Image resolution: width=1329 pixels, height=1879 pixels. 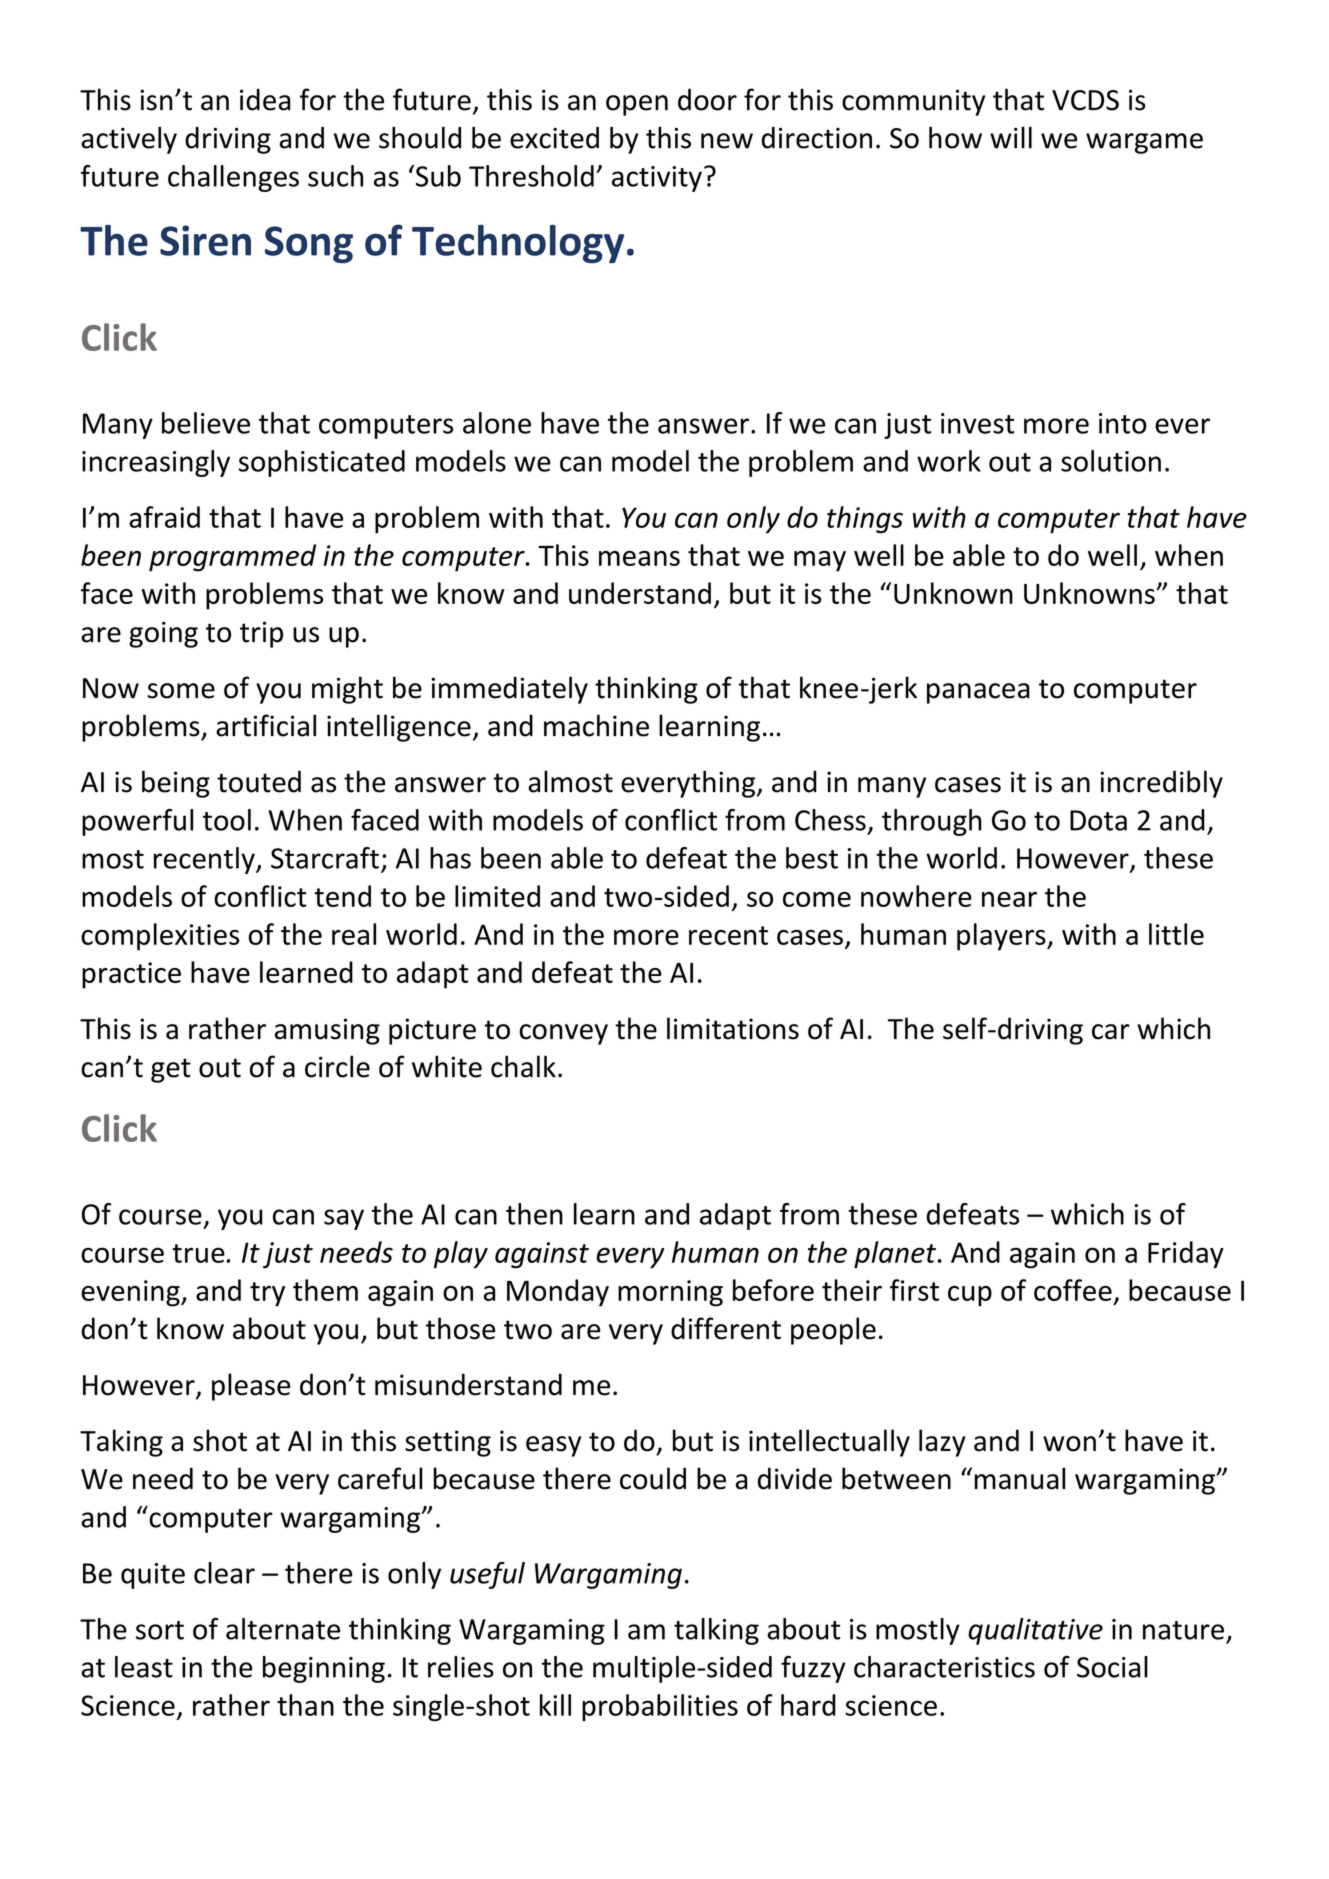 I want to click on activity, so click(x=657, y=179).
